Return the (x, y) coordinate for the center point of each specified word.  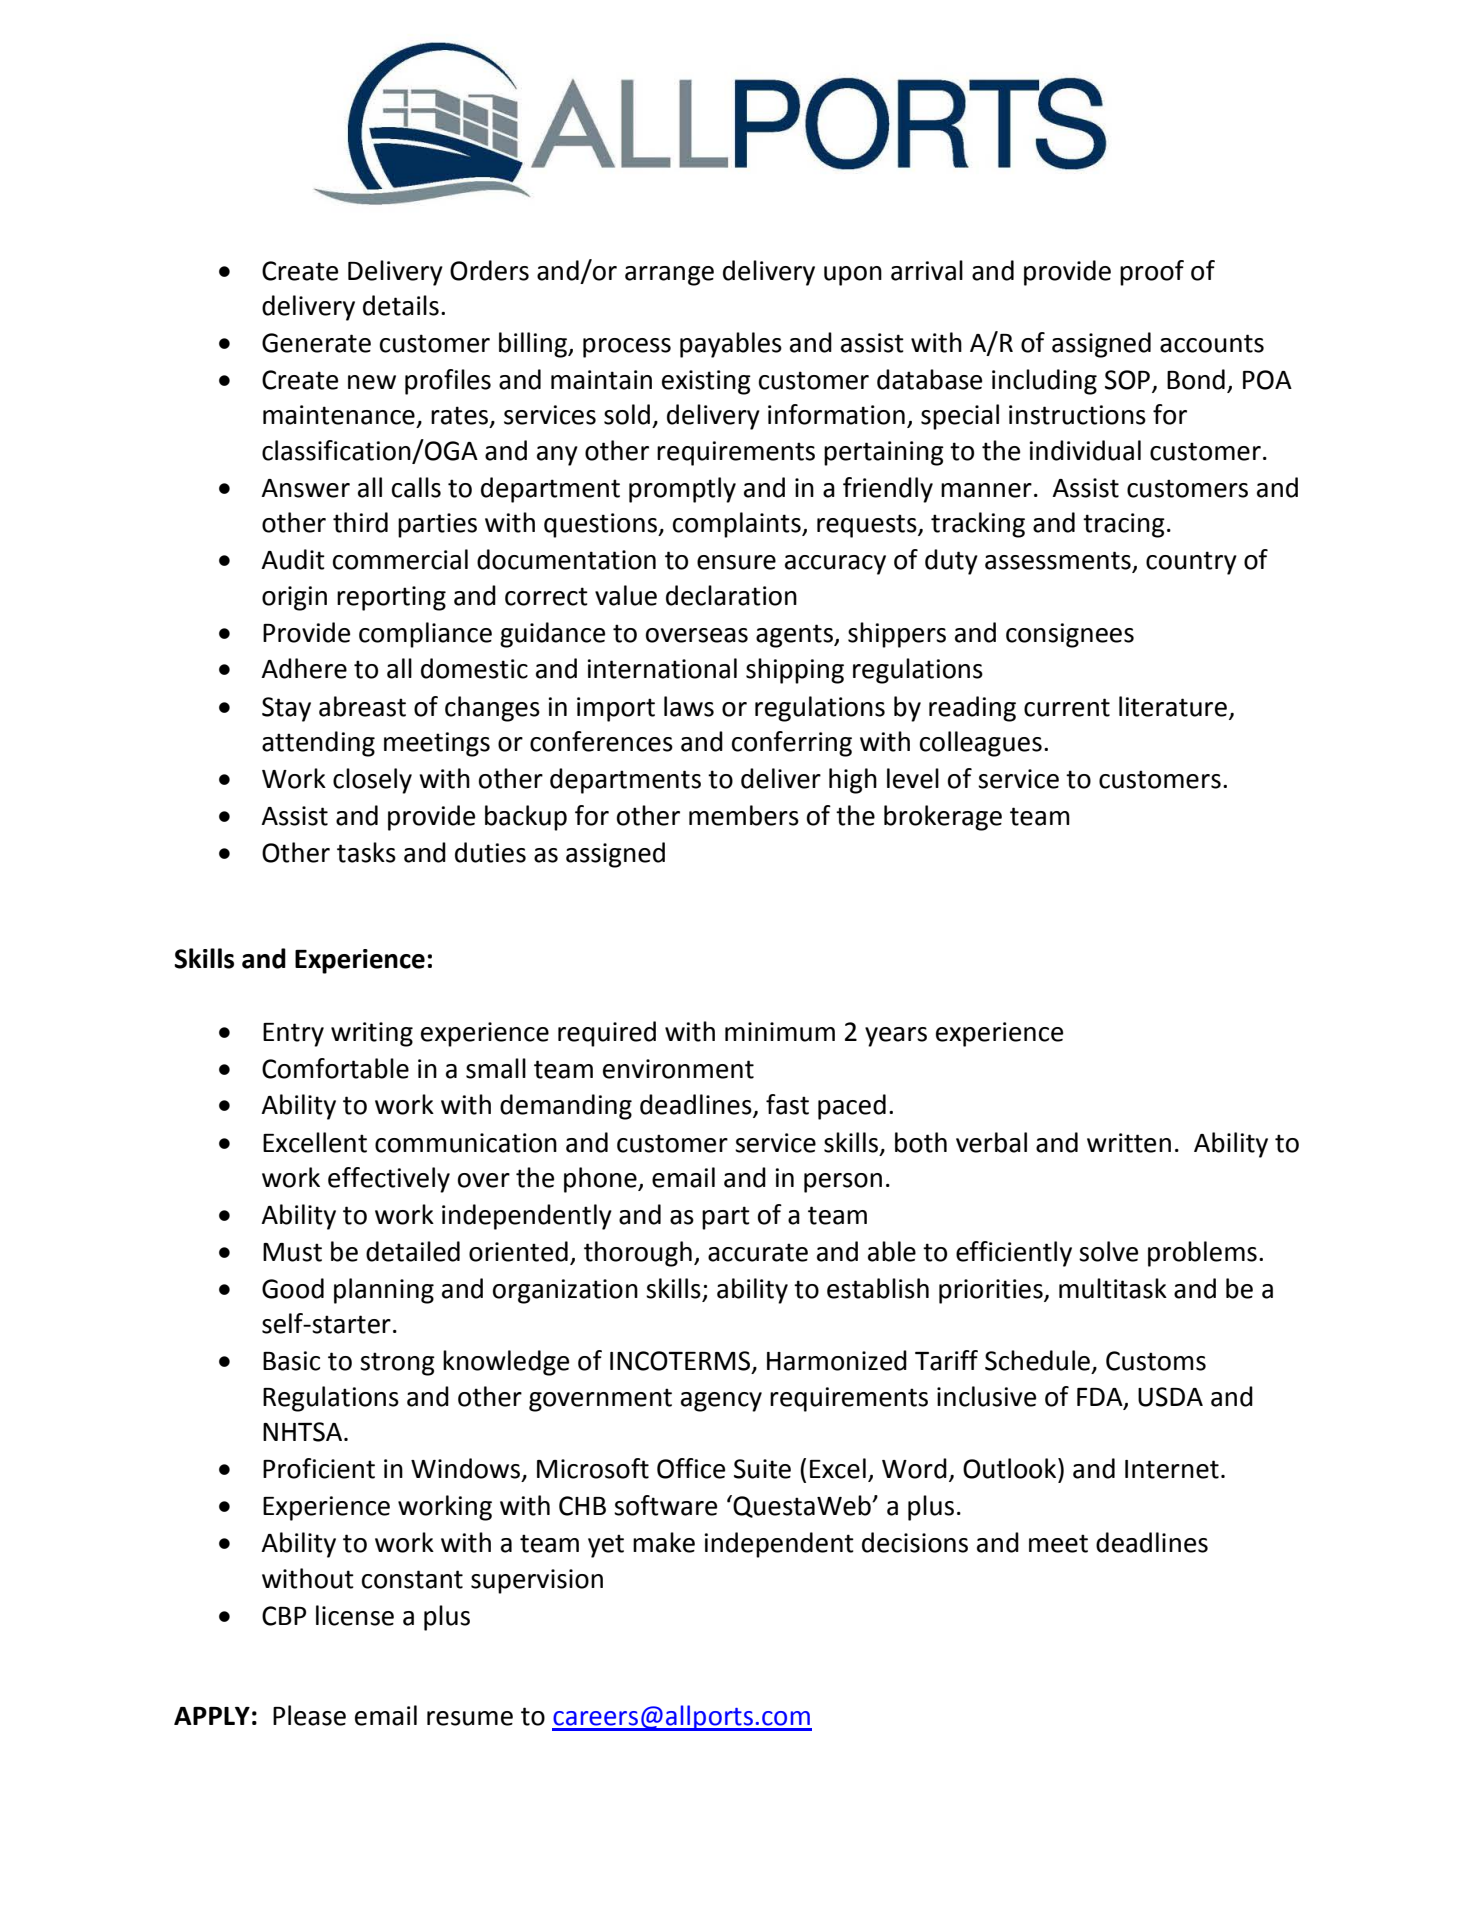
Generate (316, 343)
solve (1108, 1251)
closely (372, 781)
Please (309, 1715)
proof (1152, 273)
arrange (669, 276)
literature (1173, 706)
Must (292, 1252)
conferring (792, 744)
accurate (758, 1252)
